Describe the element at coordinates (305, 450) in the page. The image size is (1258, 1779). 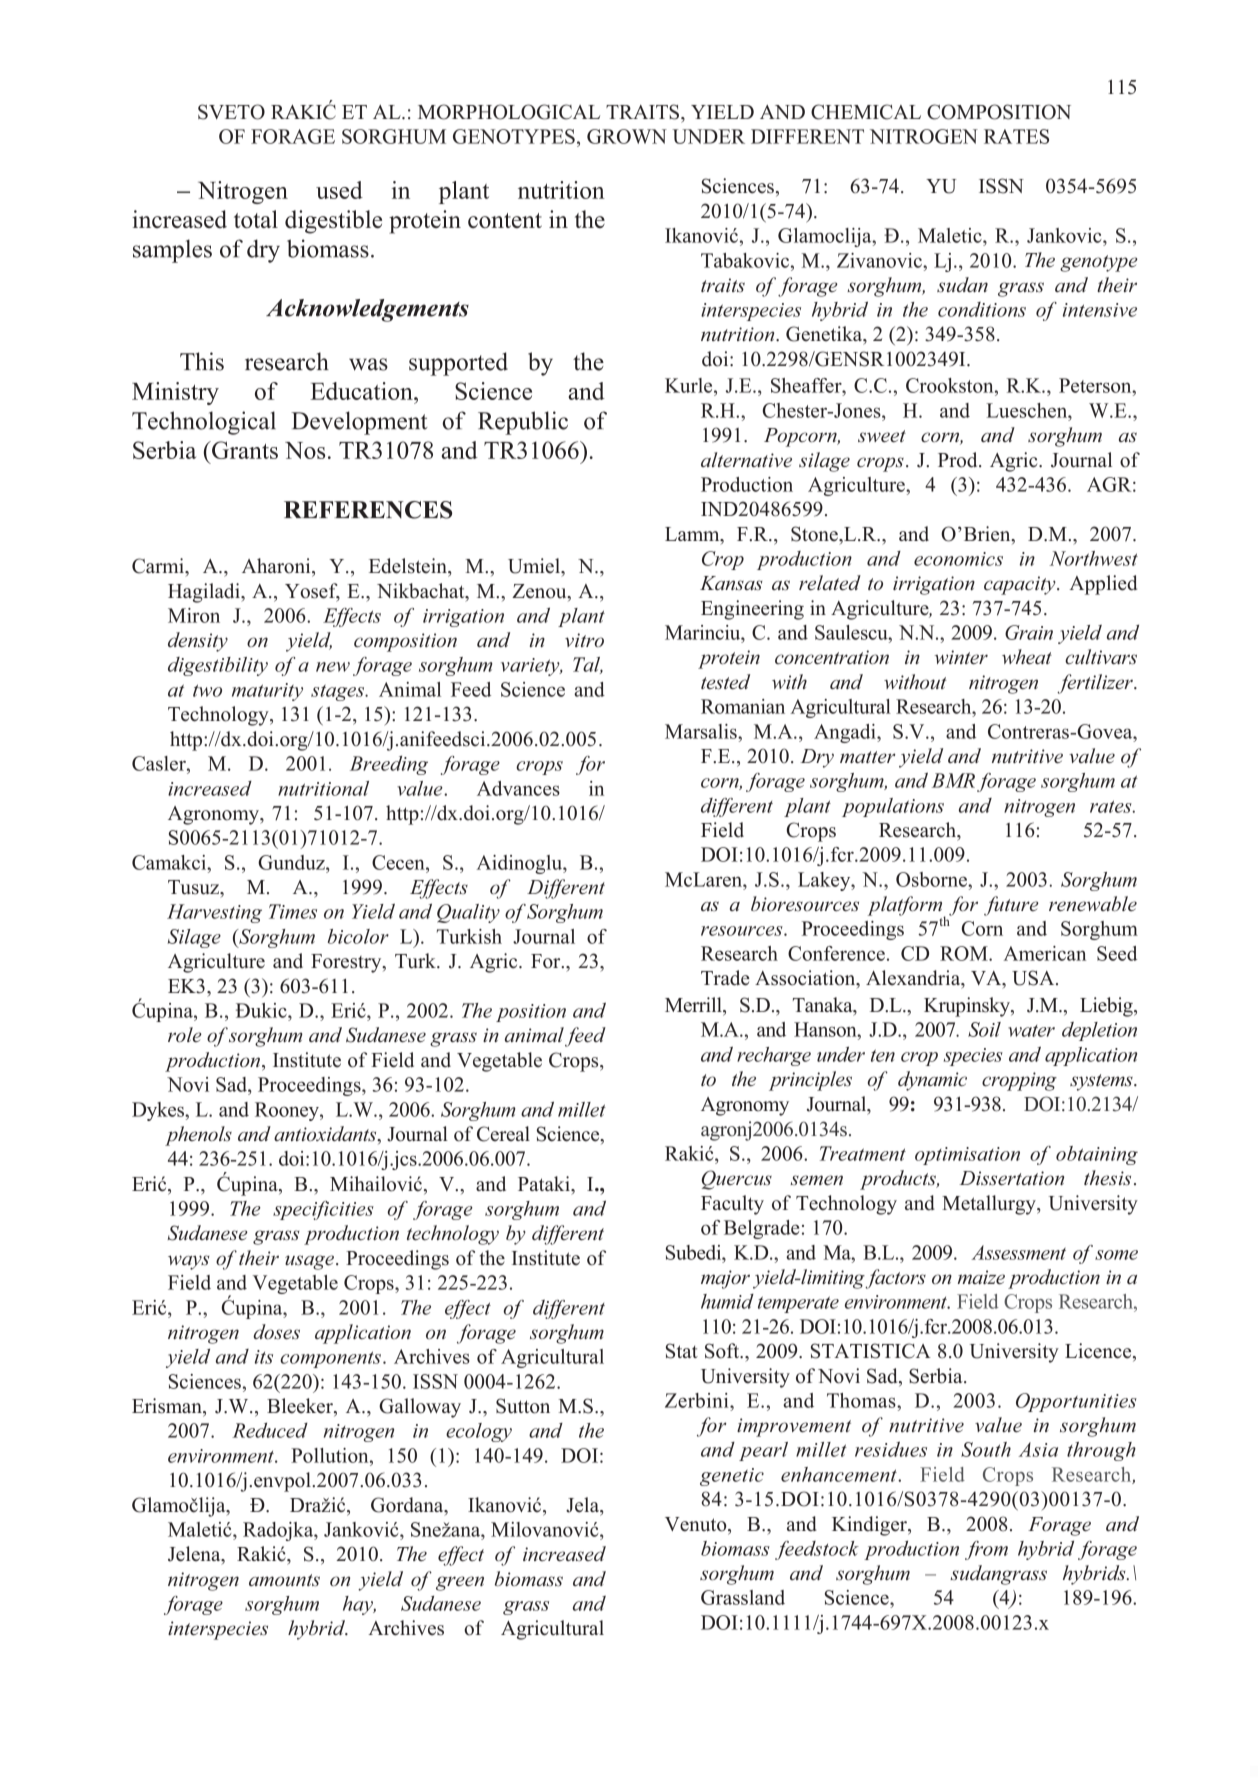
I see `Nos` at that location.
